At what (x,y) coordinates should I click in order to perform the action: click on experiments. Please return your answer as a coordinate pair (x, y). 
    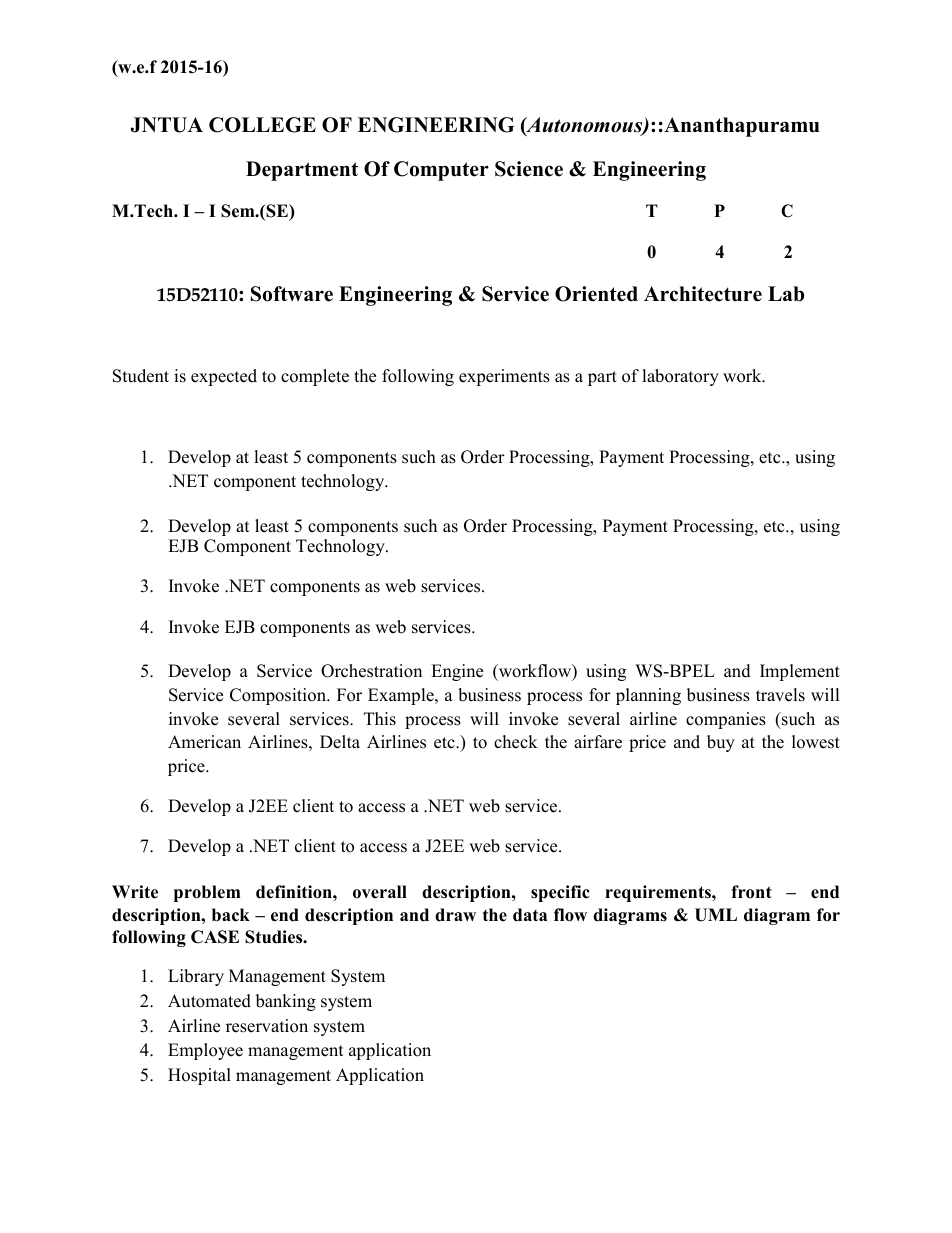
    Looking at the image, I should click on (504, 377).
